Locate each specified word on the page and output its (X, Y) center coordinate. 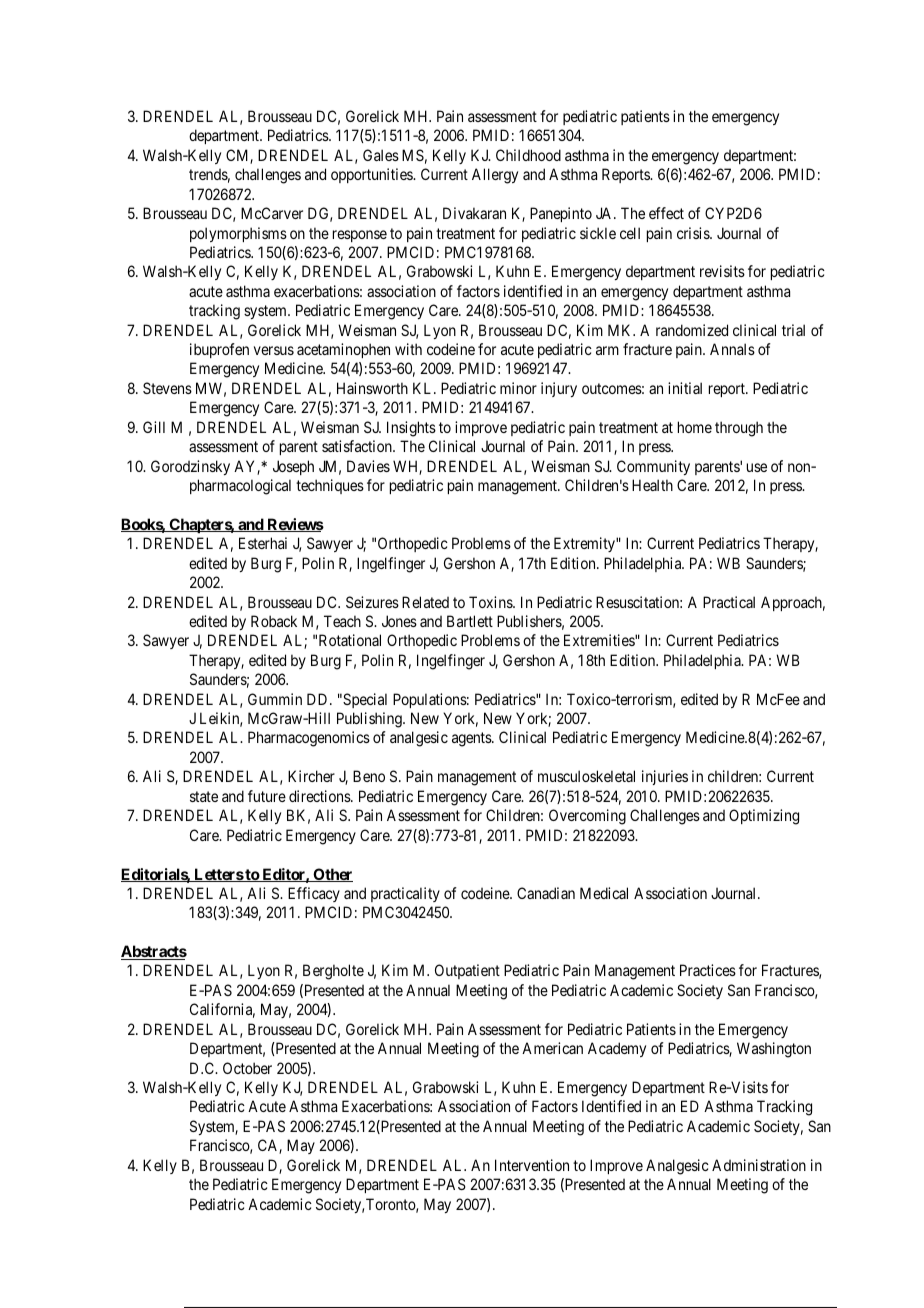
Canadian (546, 893)
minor (518, 388)
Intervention (532, 1165)
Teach (342, 621)
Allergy (495, 176)
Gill (154, 427)
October (247, 1068)
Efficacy (314, 894)
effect (666, 213)
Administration (759, 1165)
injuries (665, 777)
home (695, 427)
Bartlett (470, 621)
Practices (708, 970)
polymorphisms (238, 234)
